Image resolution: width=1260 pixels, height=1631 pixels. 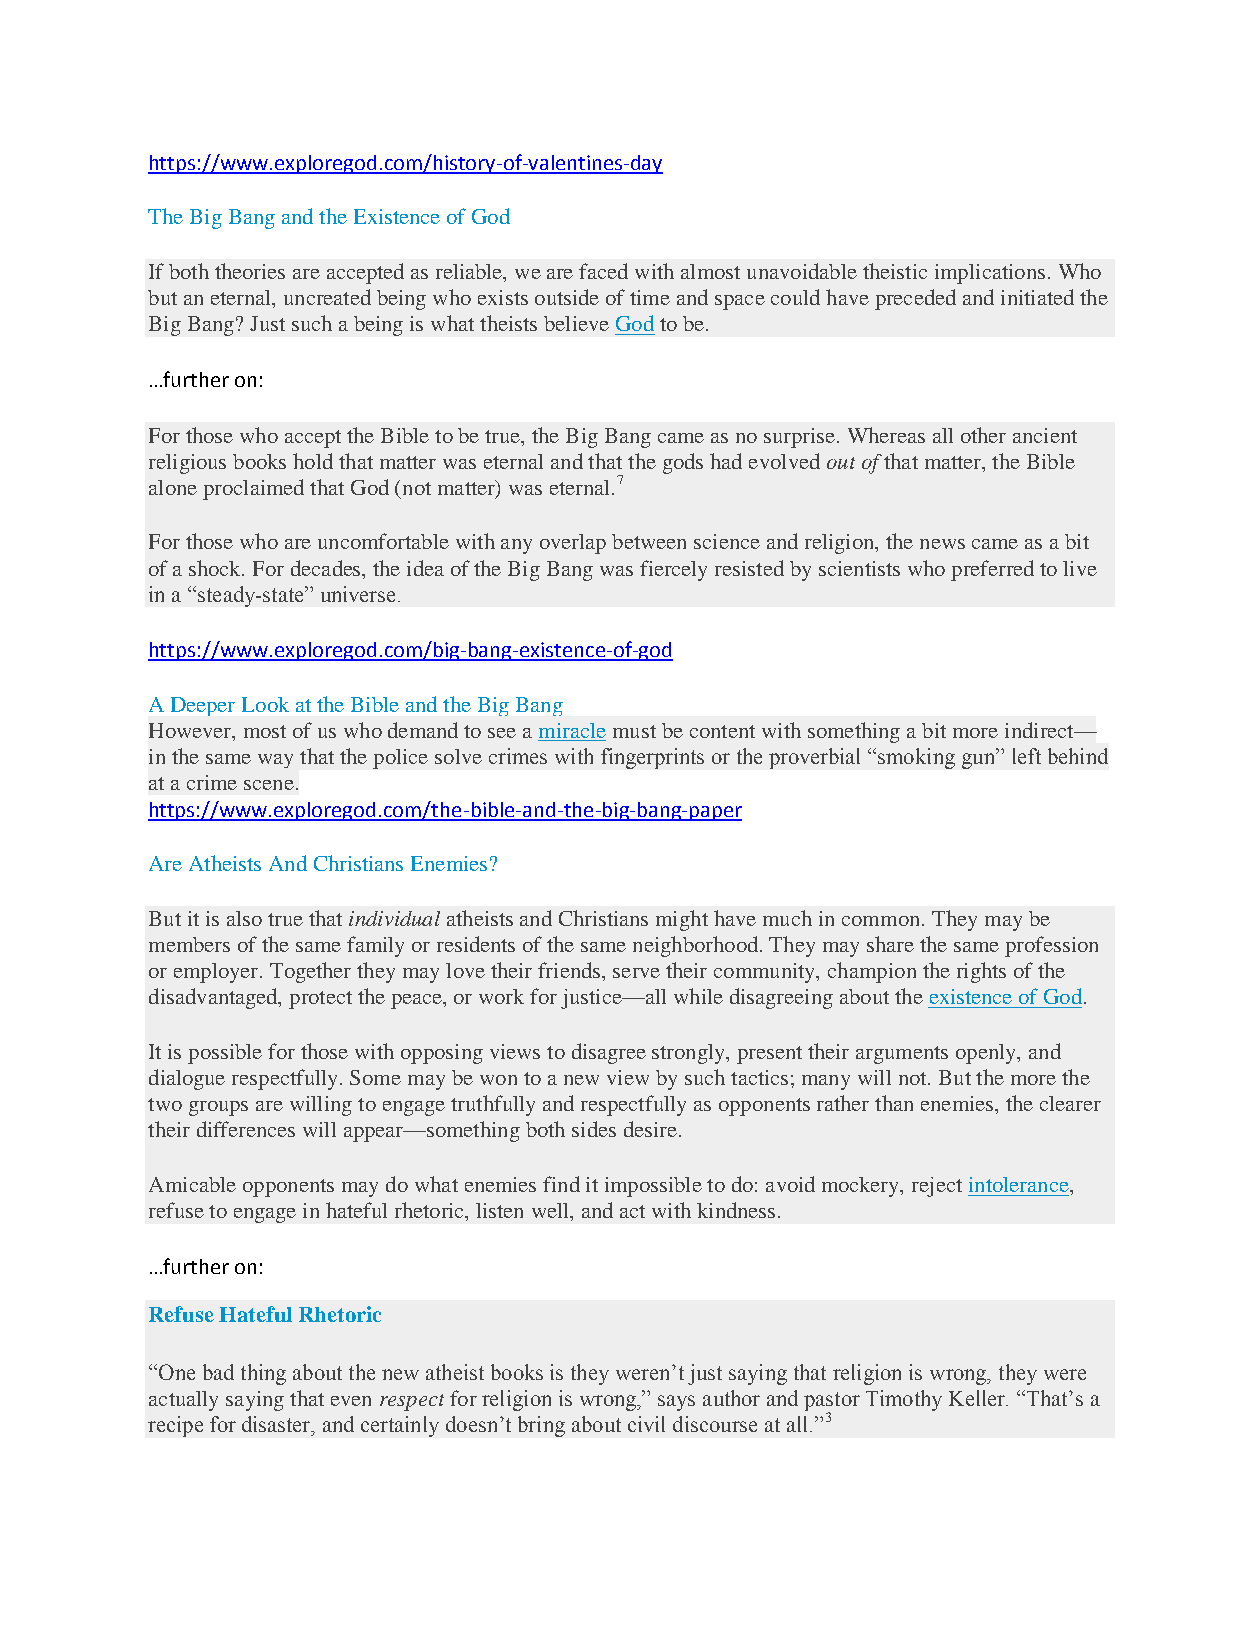 I want to click on reject, so click(x=937, y=1187).
